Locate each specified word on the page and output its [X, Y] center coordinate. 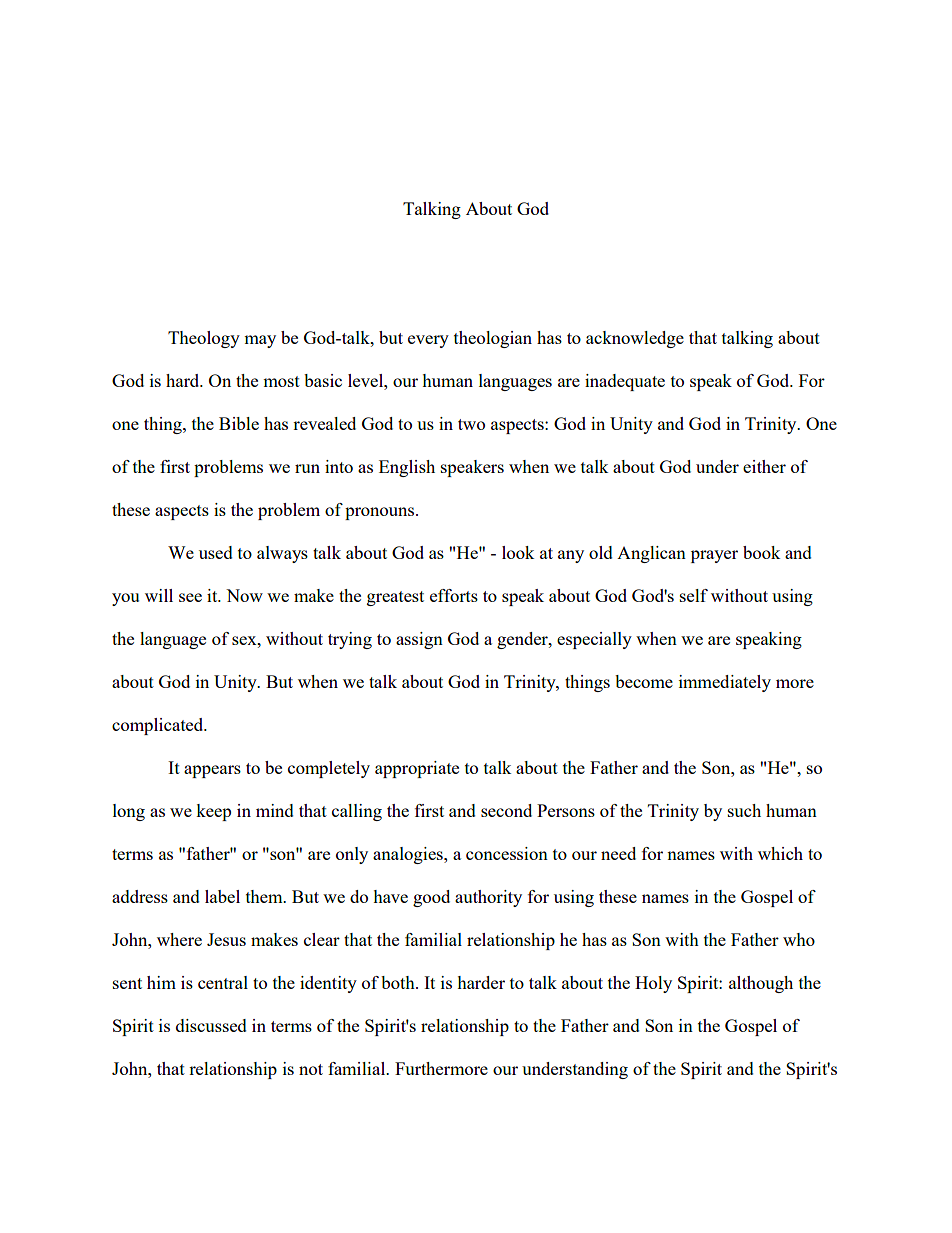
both [399, 982]
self [694, 595]
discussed [211, 1025]
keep [213, 812]
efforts [454, 595]
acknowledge [635, 339]
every [428, 341]
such [744, 810]
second [506, 810]
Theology [204, 339]
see [190, 597]
